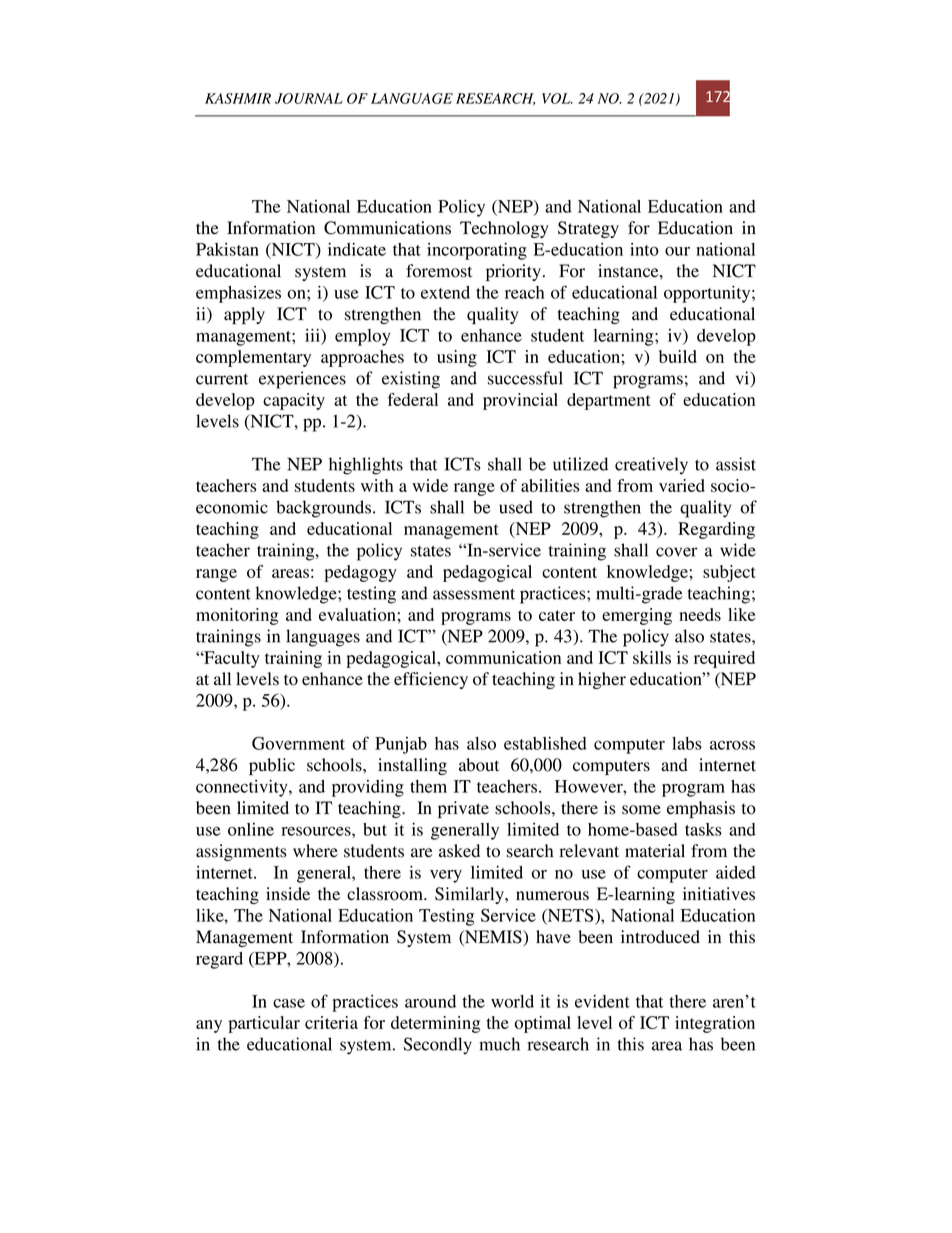 The width and height of the page is (952, 1233). Describe the element at coordinates (557, 98) in the page. I see `VOL` at that location.
